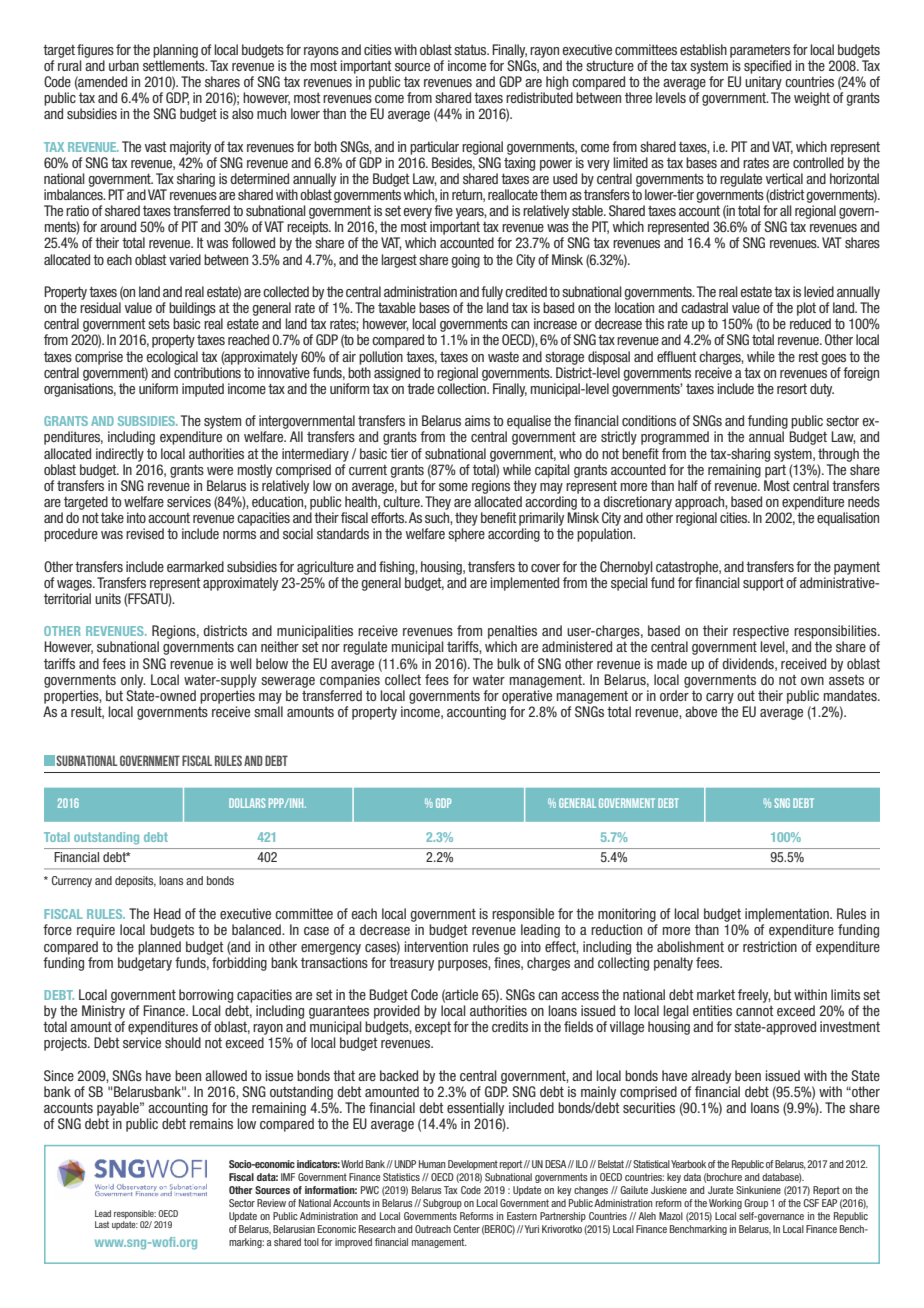 This document has width=924, height=1308. I want to click on above, so click(701, 711).
